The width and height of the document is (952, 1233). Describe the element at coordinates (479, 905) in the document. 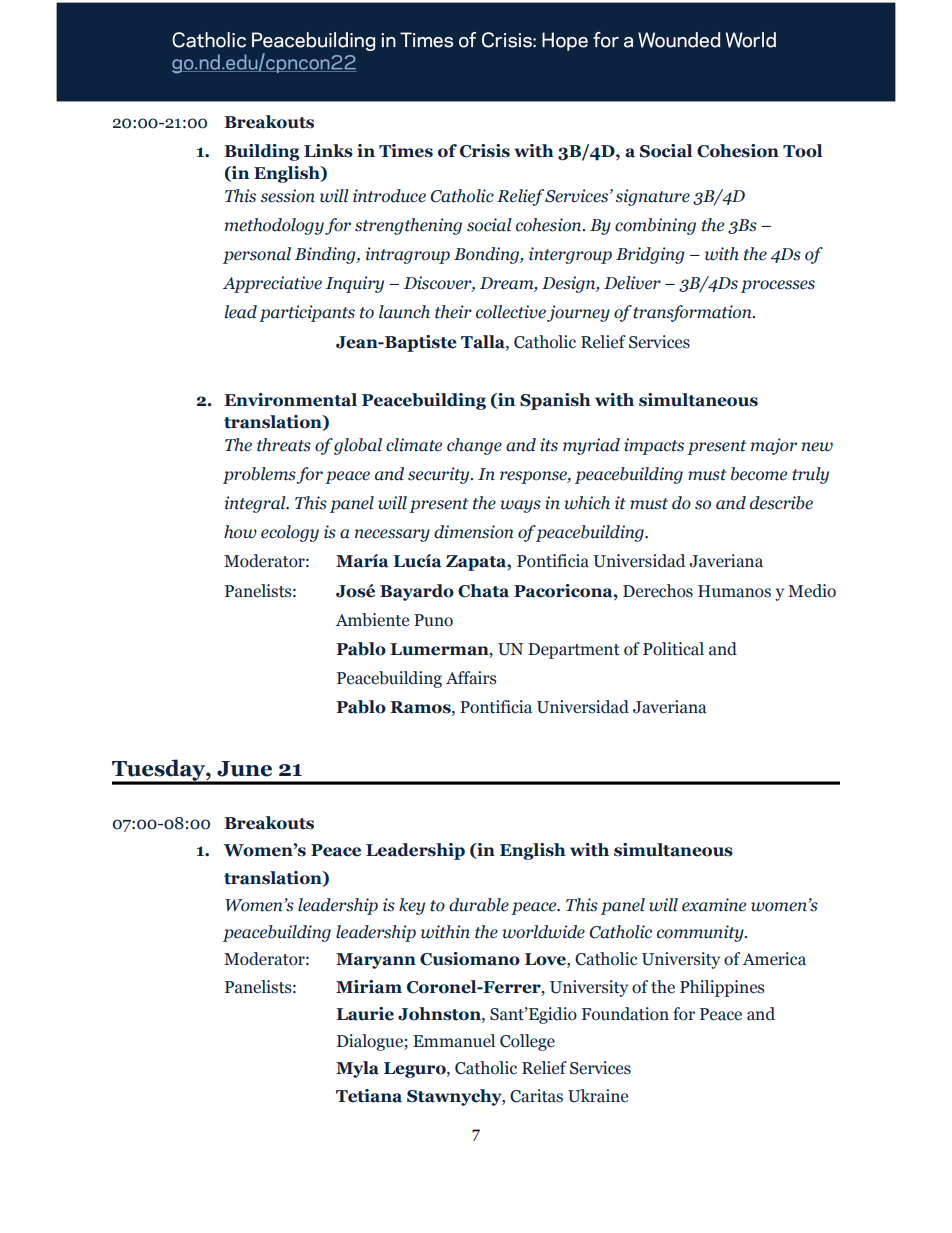

I see `durable` at that location.
